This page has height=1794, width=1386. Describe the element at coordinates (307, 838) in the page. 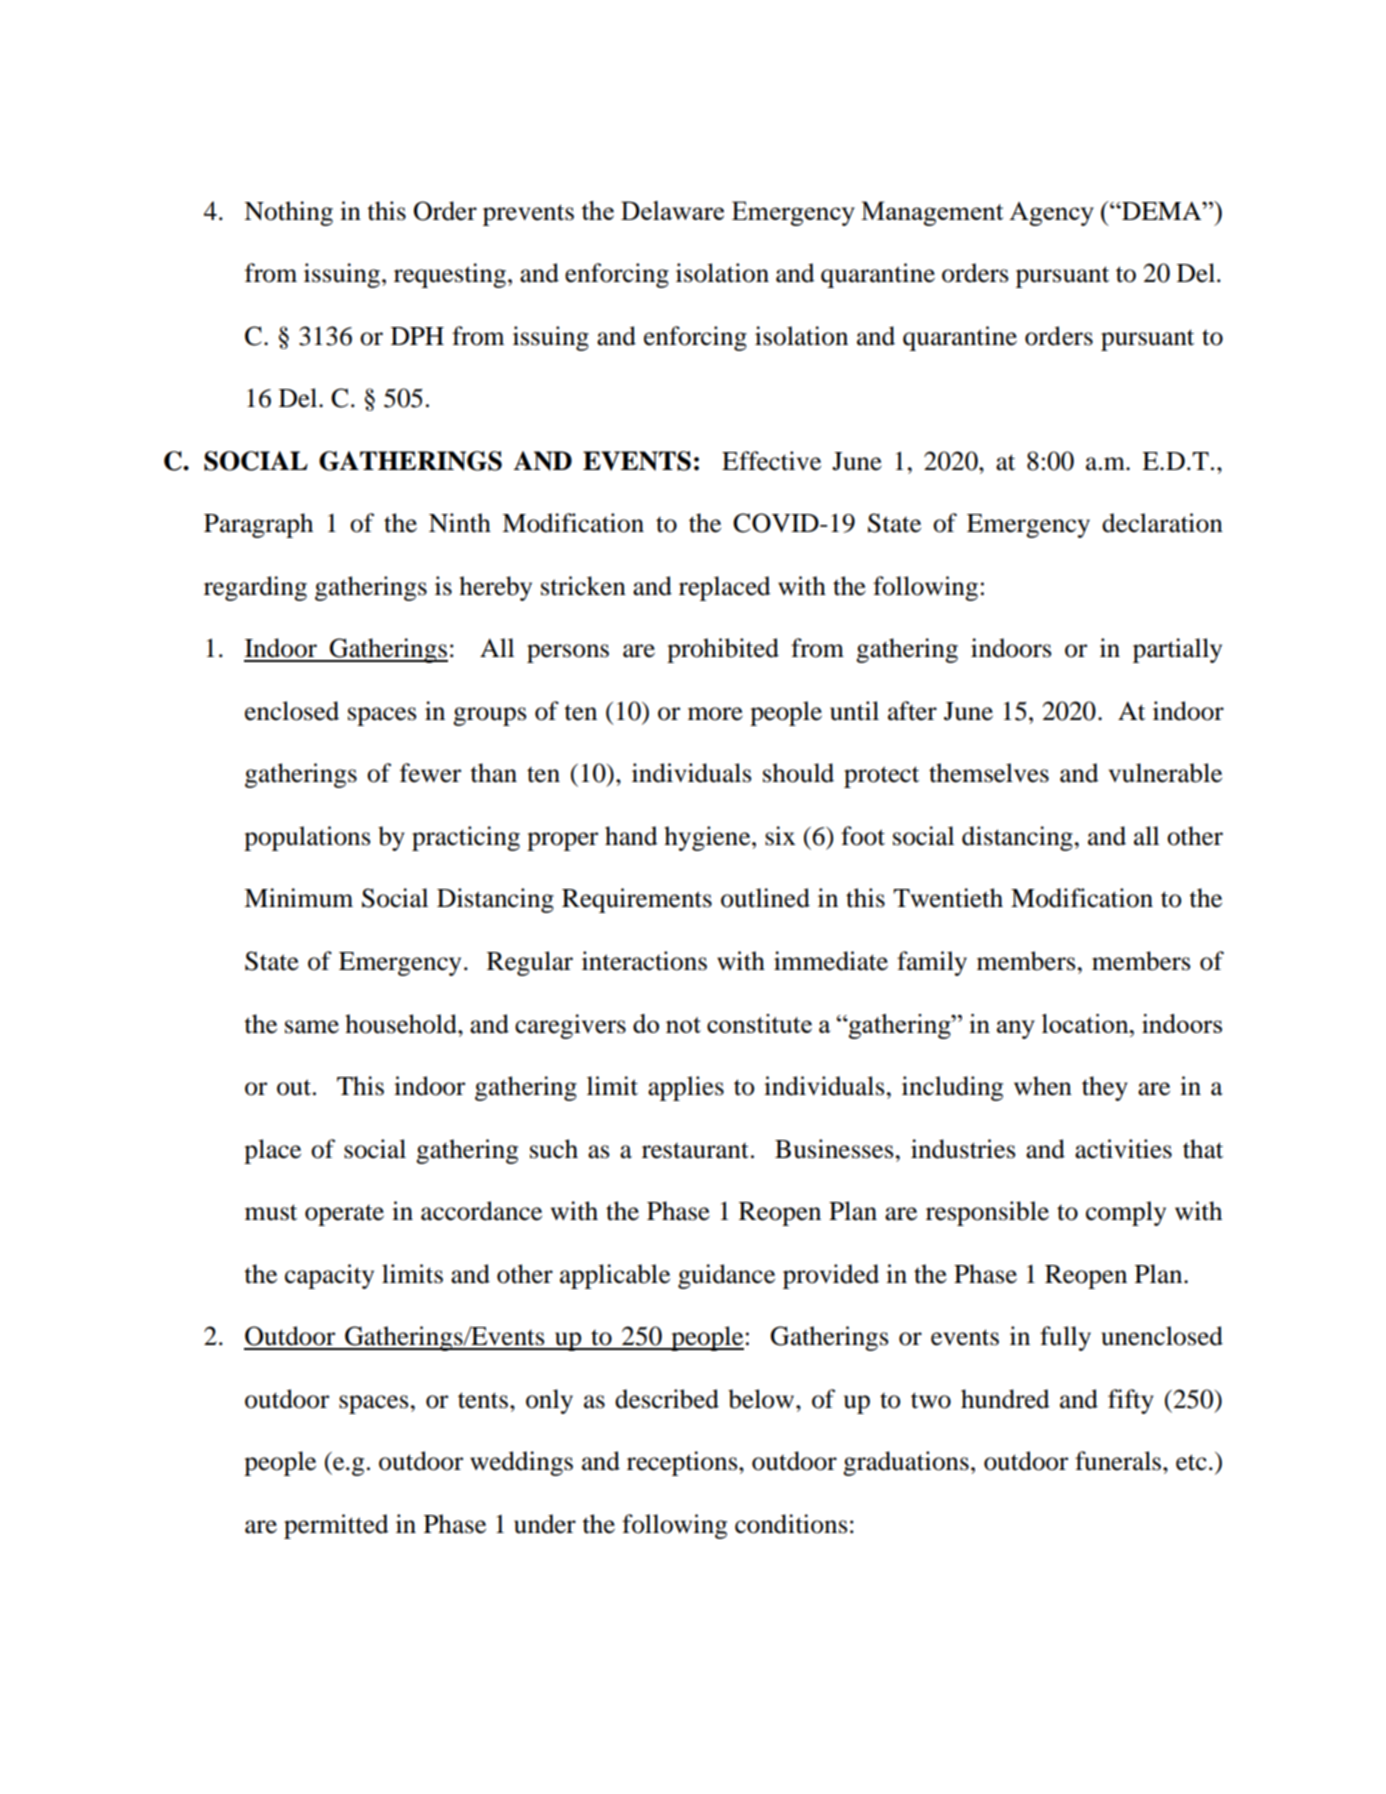

I see `populations` at that location.
